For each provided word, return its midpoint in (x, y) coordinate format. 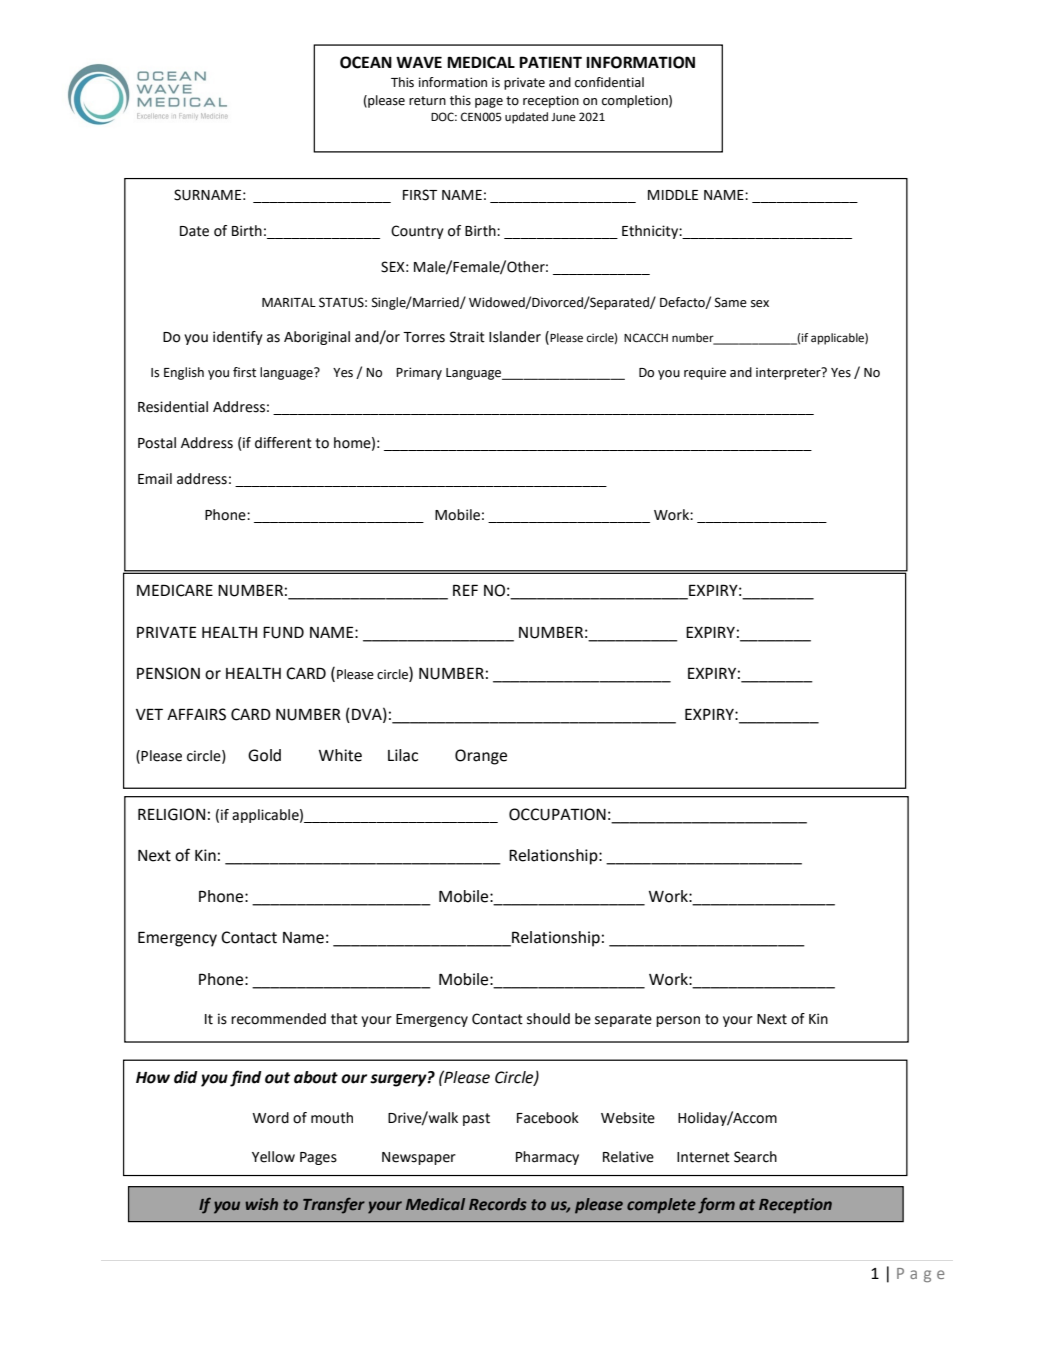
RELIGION (171, 814)
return (427, 101)
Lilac (403, 755)
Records (498, 1204)
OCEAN (366, 62)
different (283, 443)
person (678, 1021)
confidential (609, 82)
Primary (419, 373)
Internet (703, 1157)
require (705, 373)
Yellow (273, 1157)
